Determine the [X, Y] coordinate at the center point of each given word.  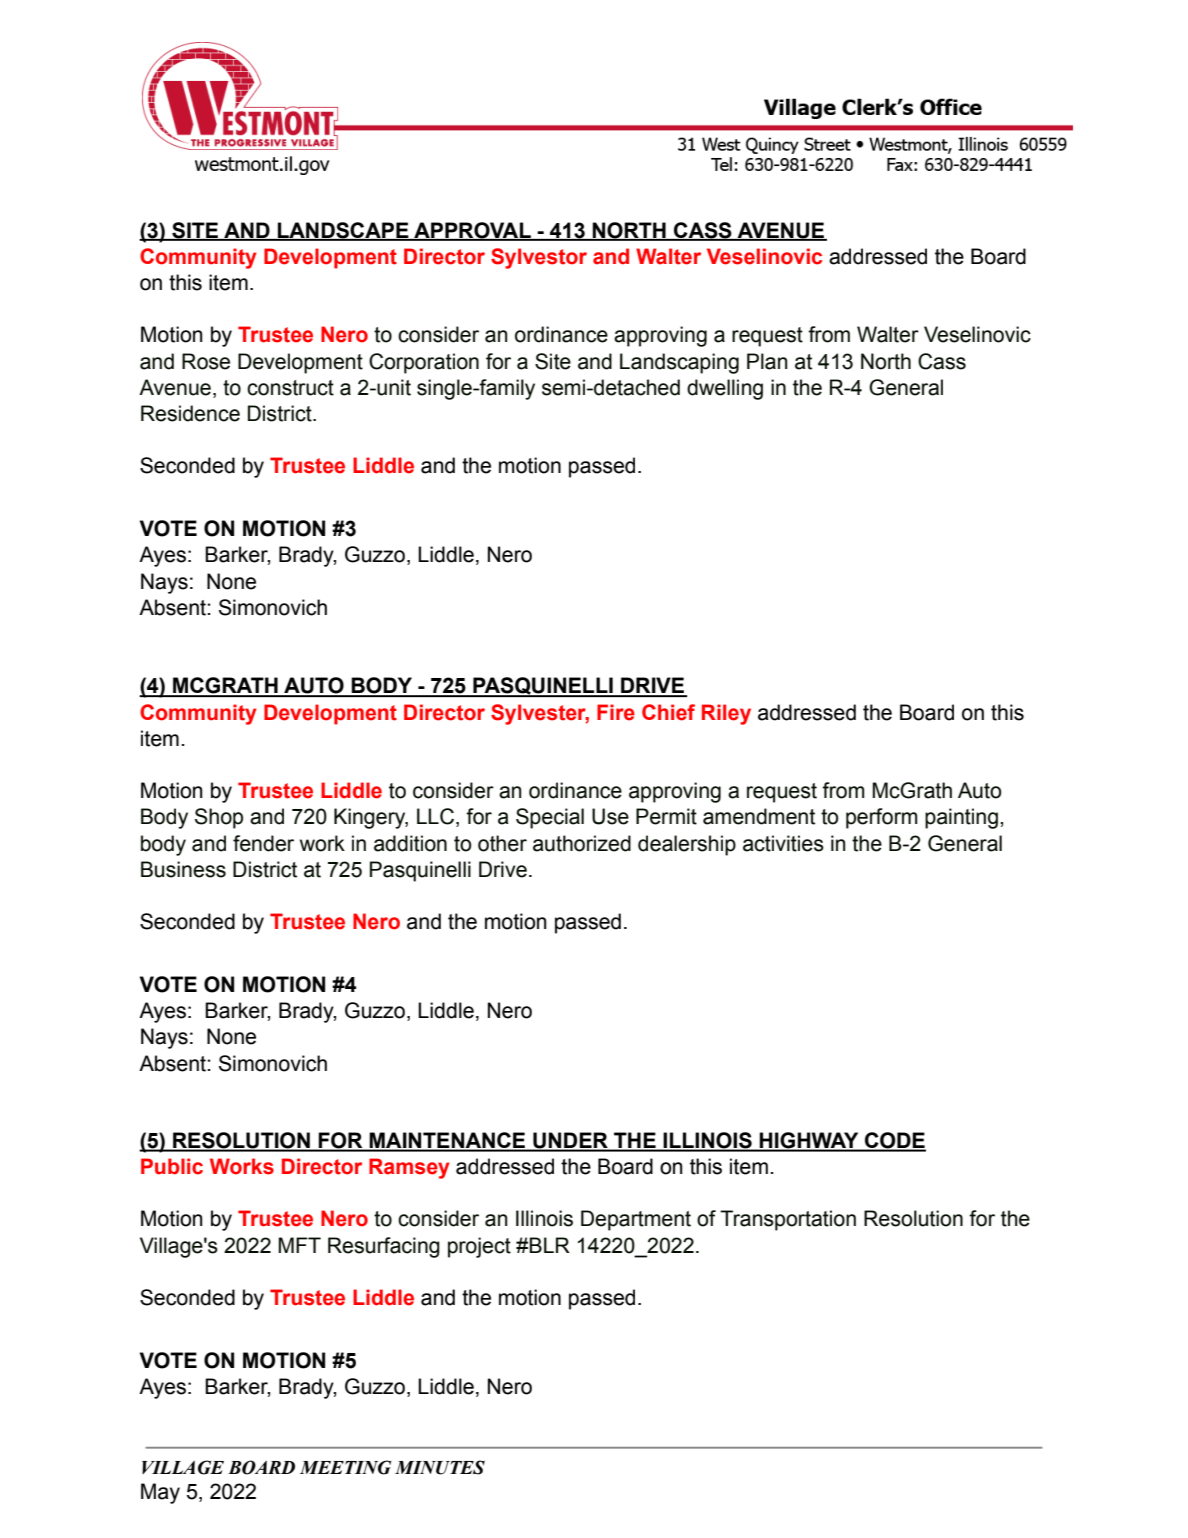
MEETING [345, 1467]
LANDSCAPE [343, 231]
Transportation [788, 1220]
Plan [767, 361]
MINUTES [440, 1467]
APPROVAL [472, 231]
